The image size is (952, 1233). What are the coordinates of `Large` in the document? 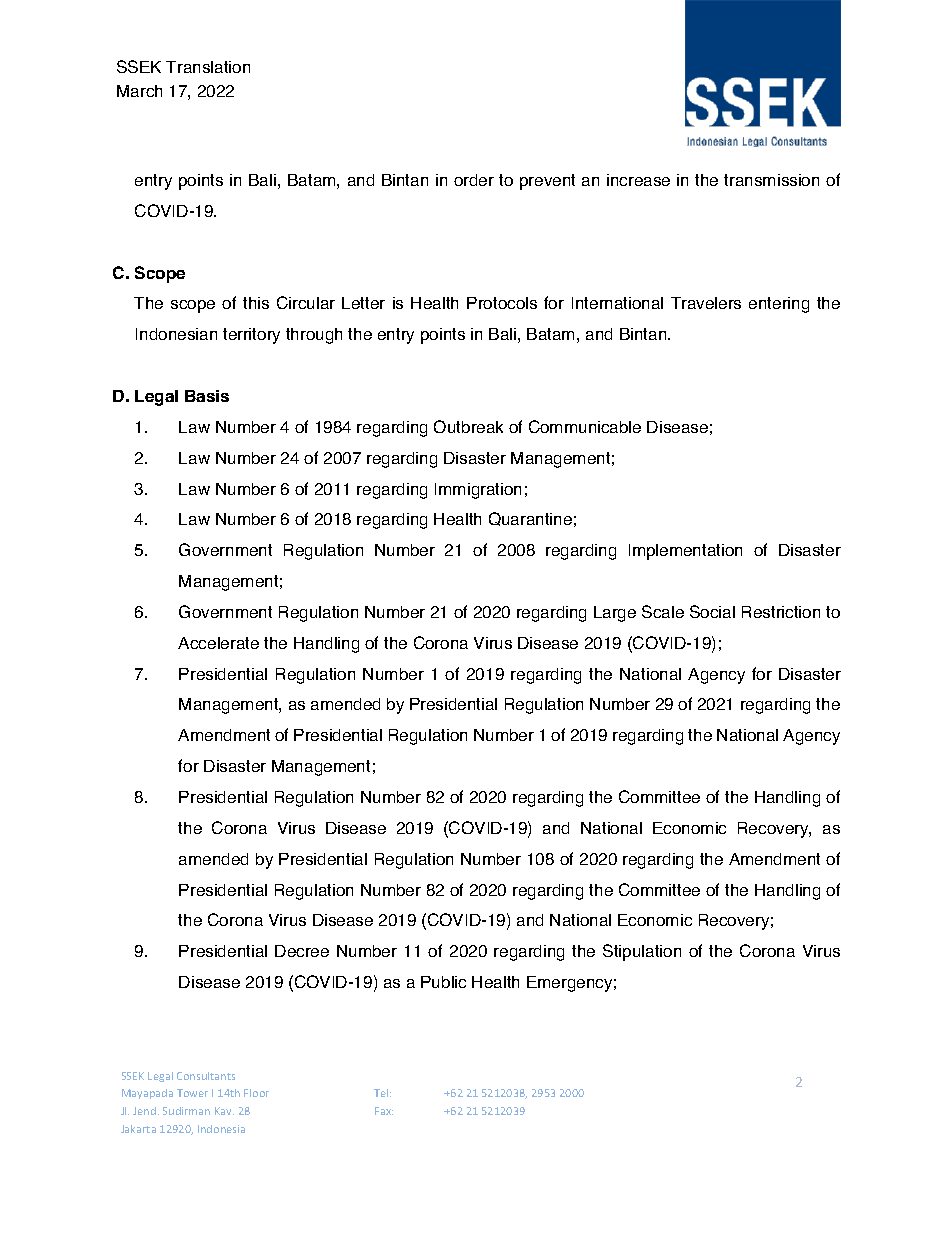 It's located at (615, 614).
